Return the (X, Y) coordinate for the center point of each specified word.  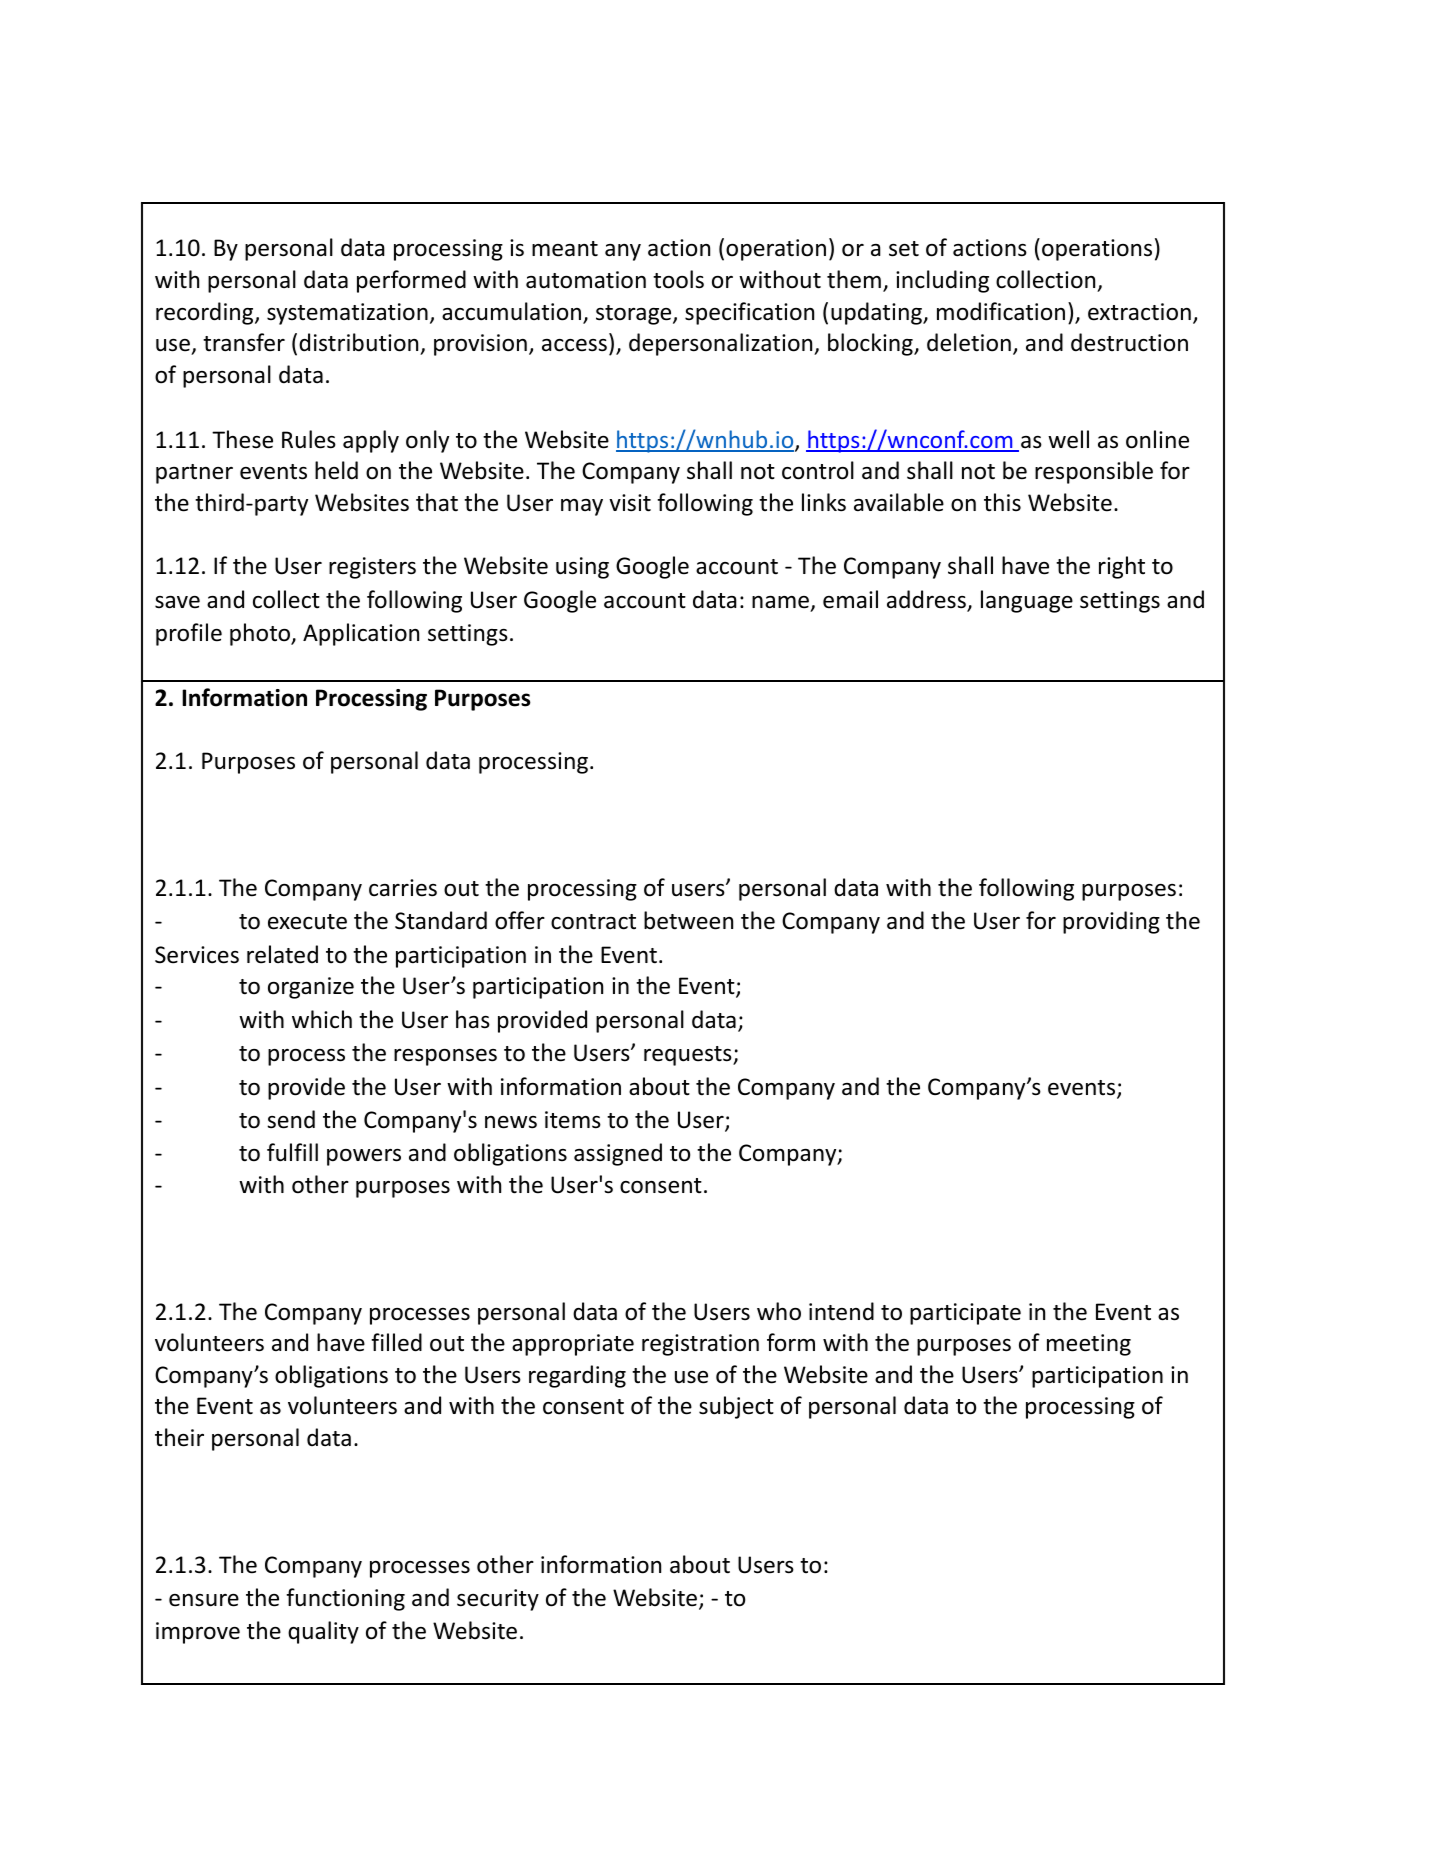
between (688, 920)
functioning (345, 1599)
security (498, 1600)
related (282, 954)
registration (700, 1345)
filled (396, 1342)
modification (1001, 311)
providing (1111, 922)
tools (678, 279)
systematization (347, 314)
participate (965, 1314)
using (582, 568)
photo (261, 634)
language (1027, 601)
